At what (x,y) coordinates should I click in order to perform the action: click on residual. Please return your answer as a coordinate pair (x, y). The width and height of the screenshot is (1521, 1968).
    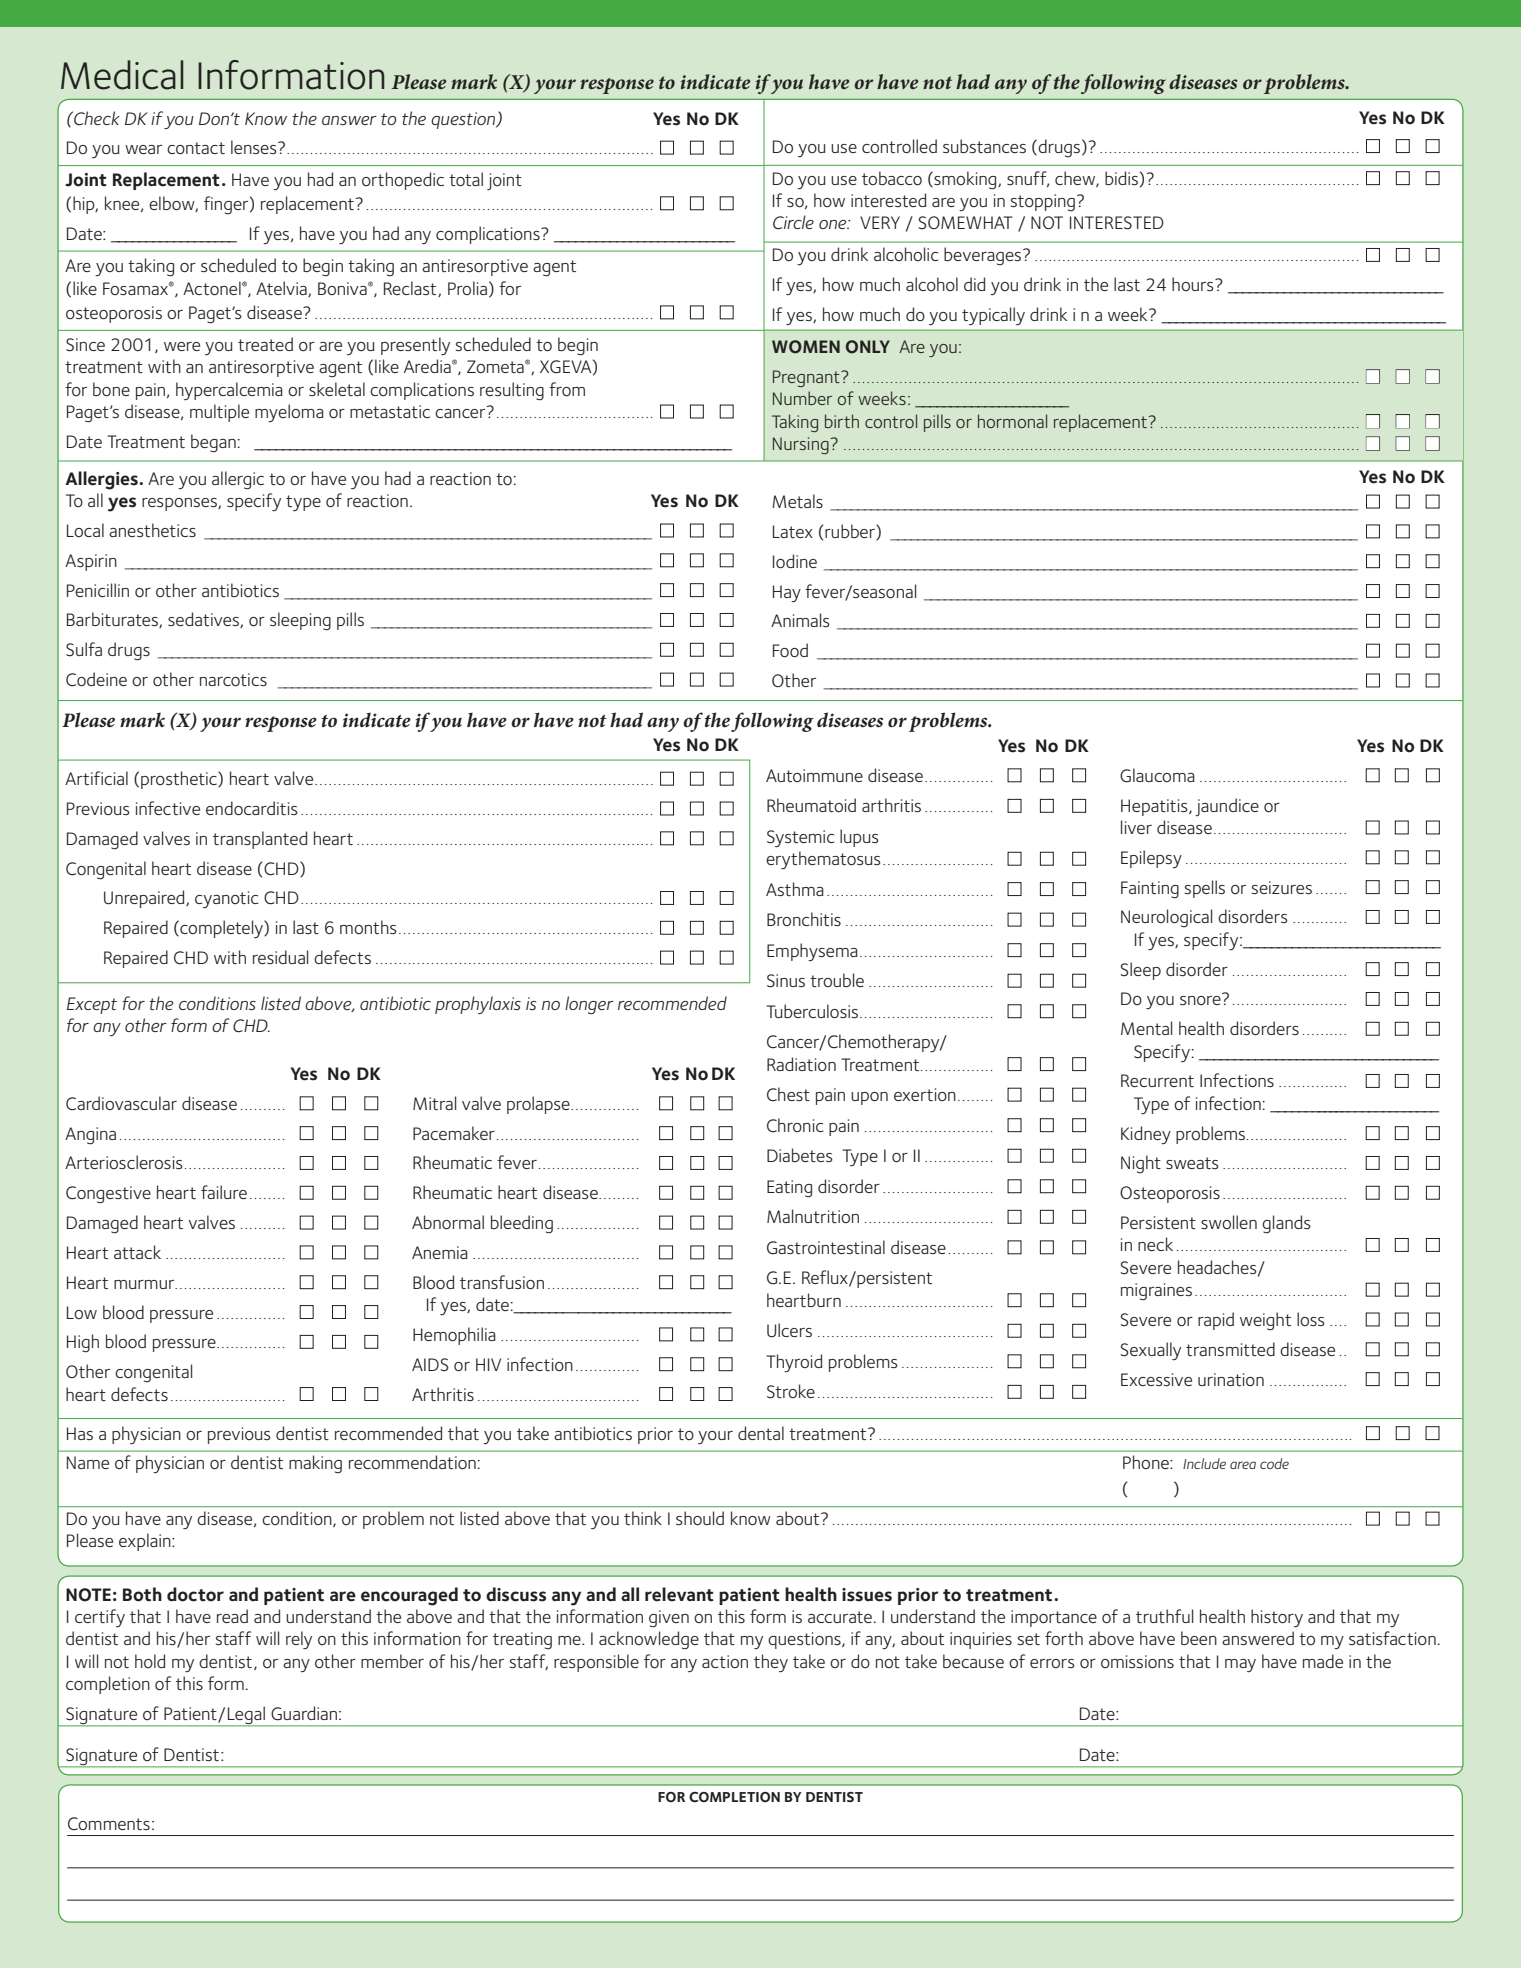
    Looking at the image, I should click on (280, 957).
